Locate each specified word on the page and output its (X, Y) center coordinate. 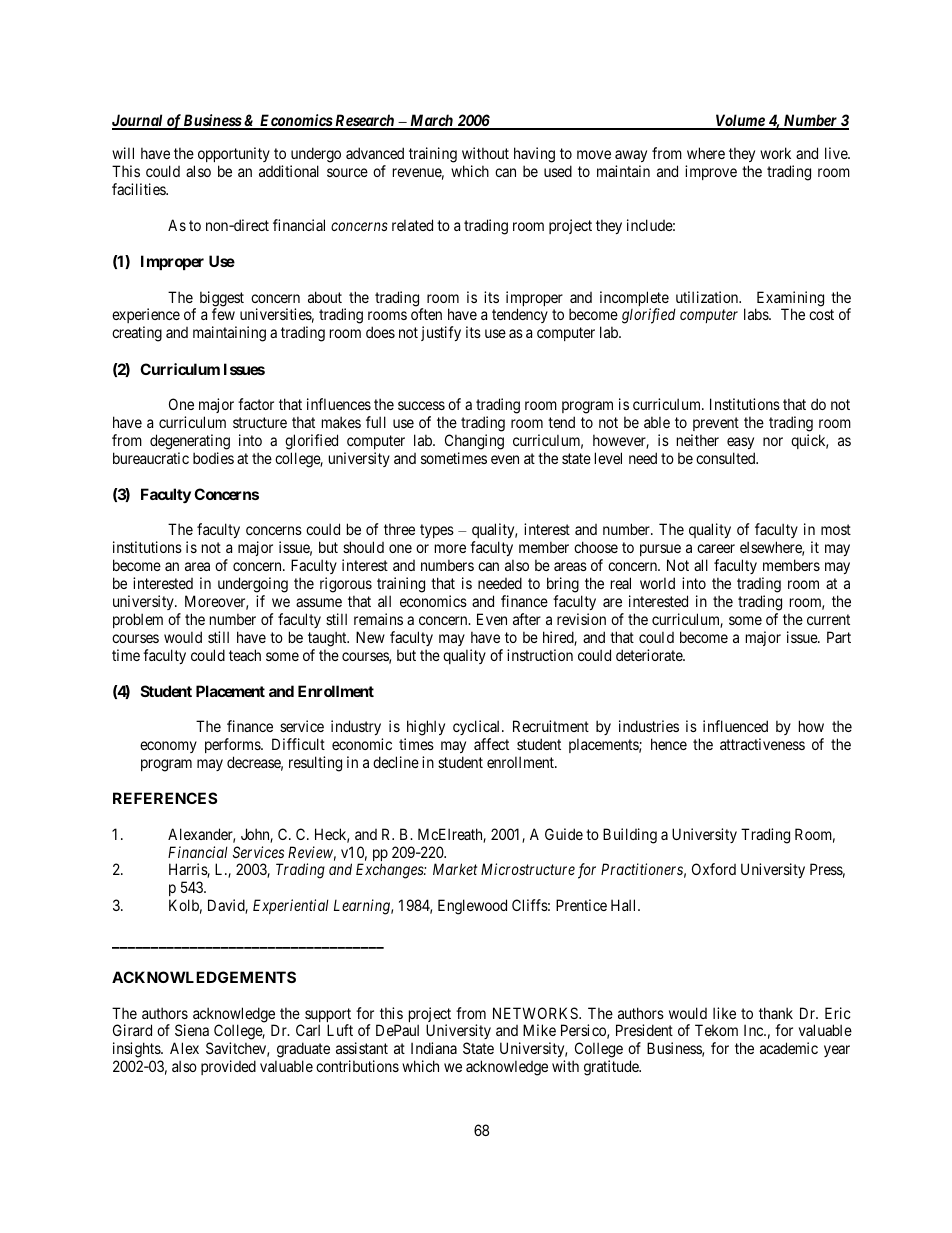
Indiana (434, 1048)
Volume (740, 121)
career (716, 548)
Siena (192, 1030)
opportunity (234, 156)
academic (789, 1048)
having (534, 156)
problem (138, 620)
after (527, 619)
